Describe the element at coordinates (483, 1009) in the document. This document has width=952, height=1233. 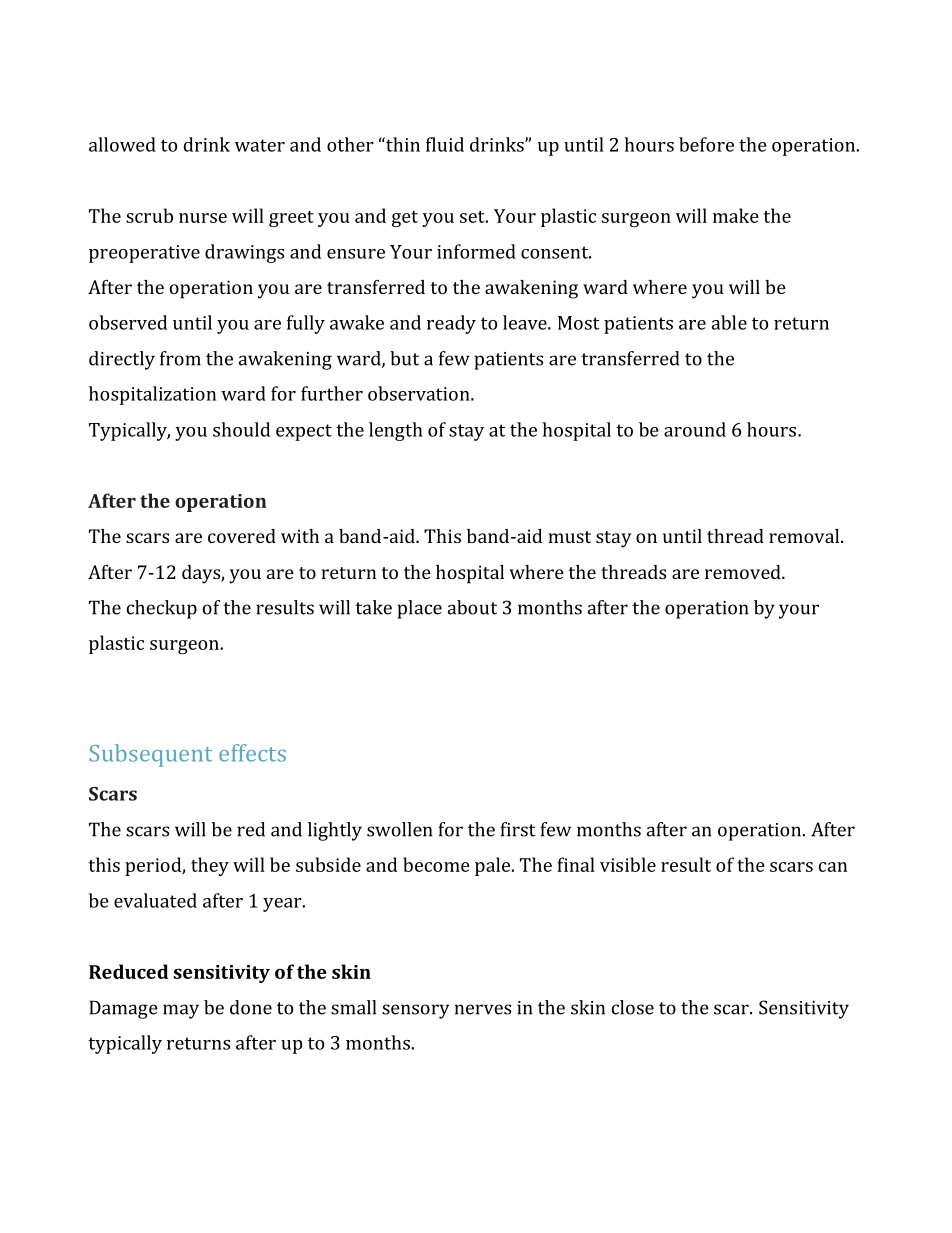
I see `nerves` at that location.
